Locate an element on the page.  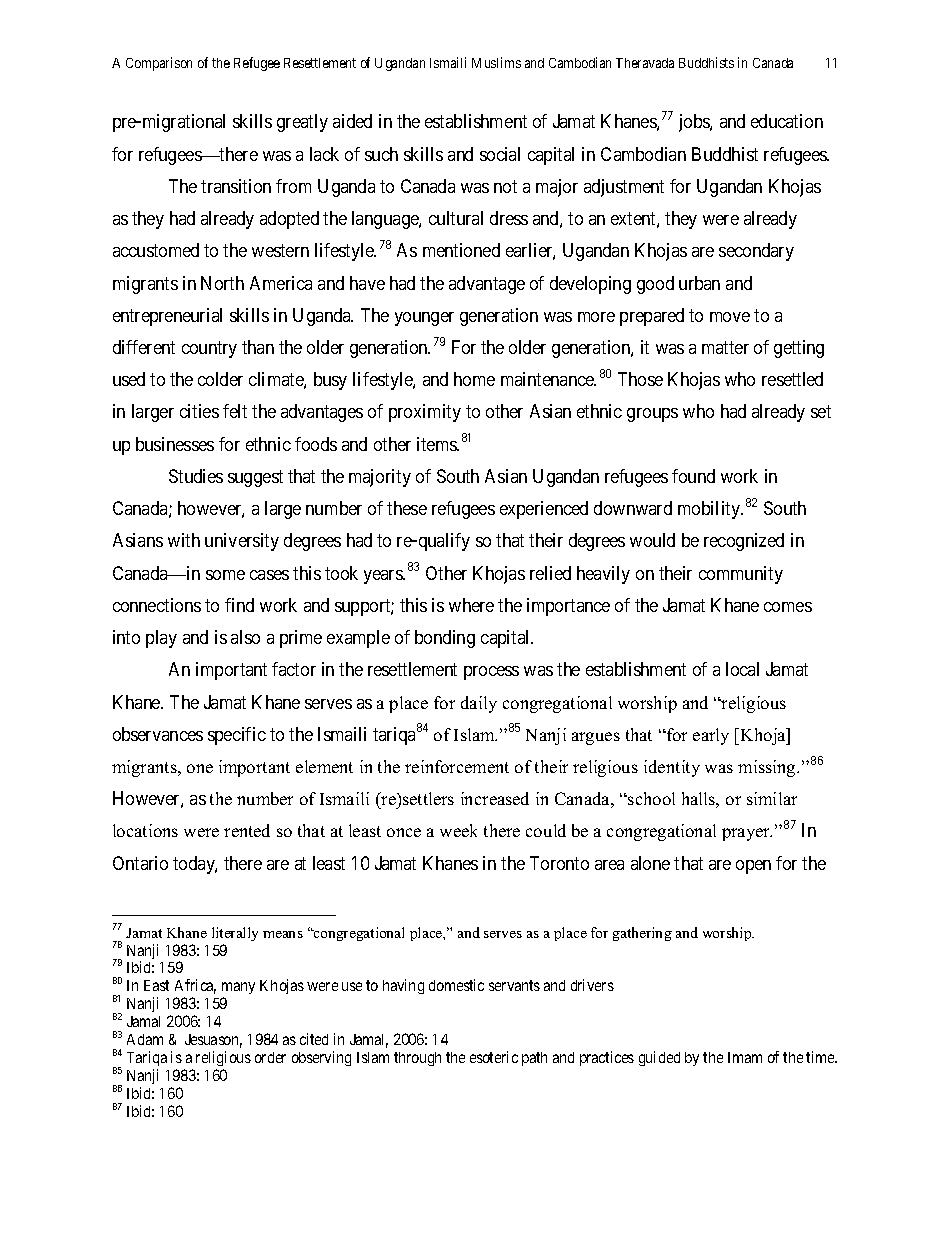
Muslims is located at coordinates (496, 62).
